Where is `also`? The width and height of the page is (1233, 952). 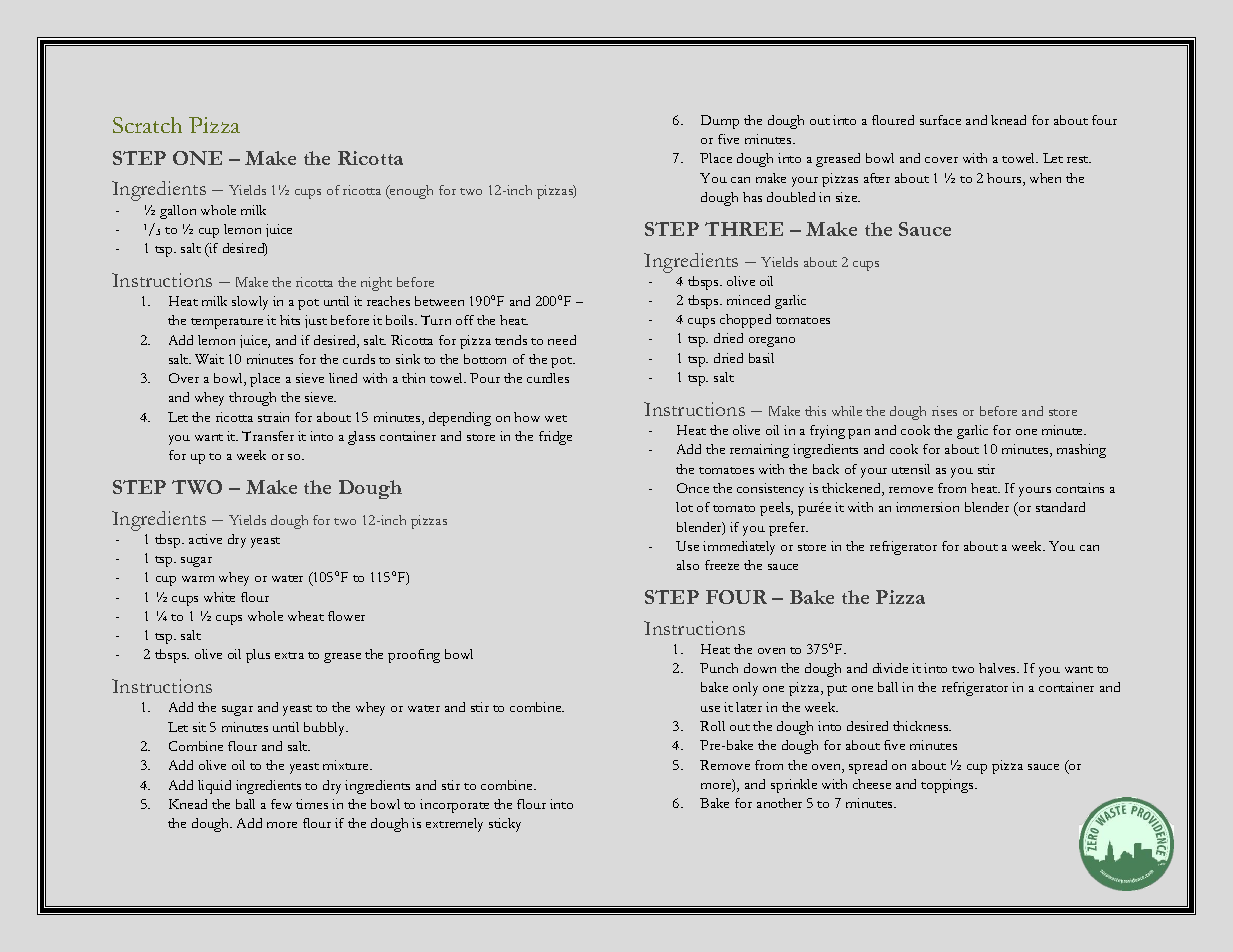 also is located at coordinates (688, 565).
